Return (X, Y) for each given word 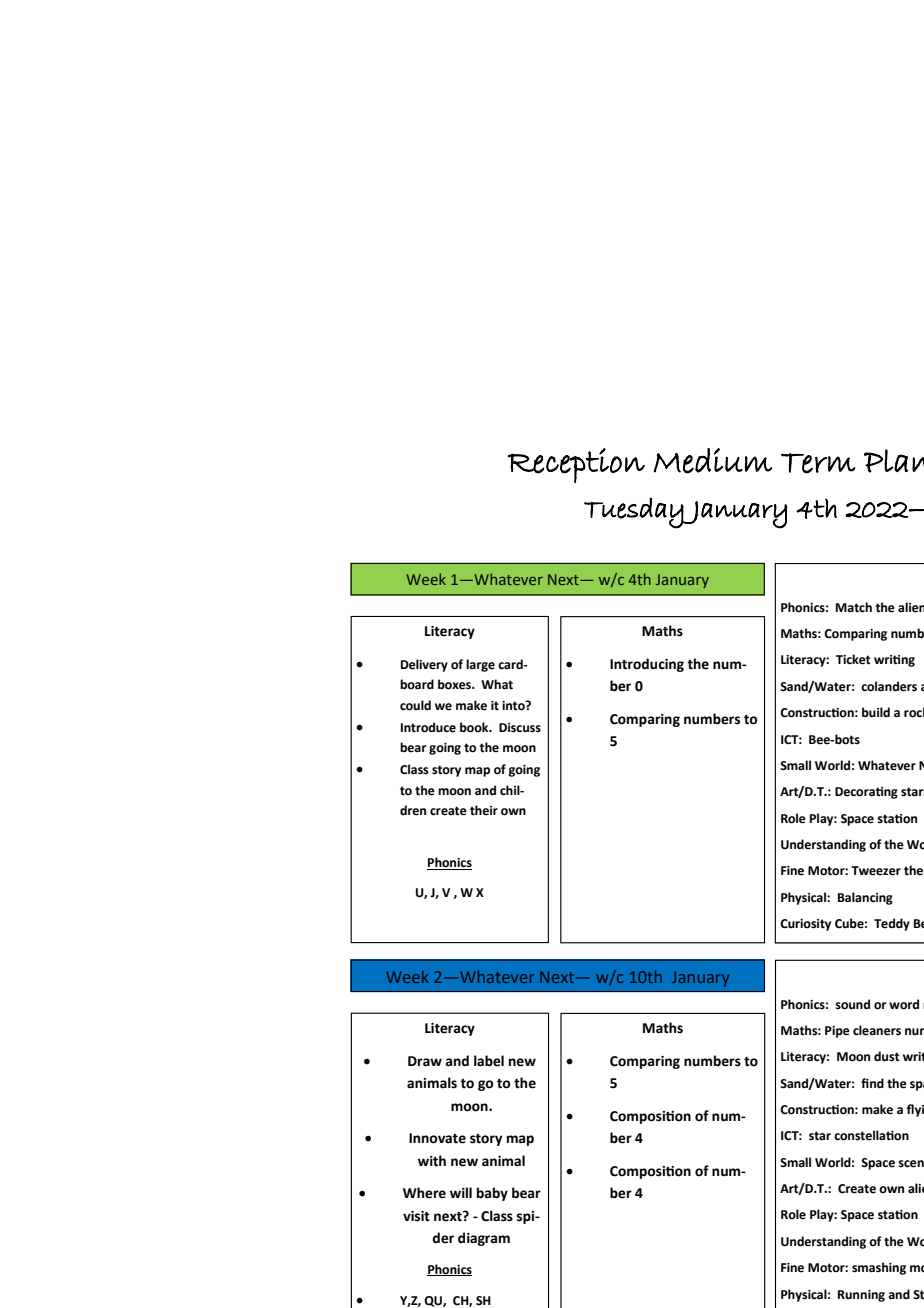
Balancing (865, 898)
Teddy (892, 924)
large (480, 665)
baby (492, 1194)
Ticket (853, 659)
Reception (576, 465)
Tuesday (634, 513)
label (489, 1061)
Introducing (647, 665)
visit (416, 1216)
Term (818, 463)
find (872, 1083)
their (484, 810)
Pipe (837, 1032)
